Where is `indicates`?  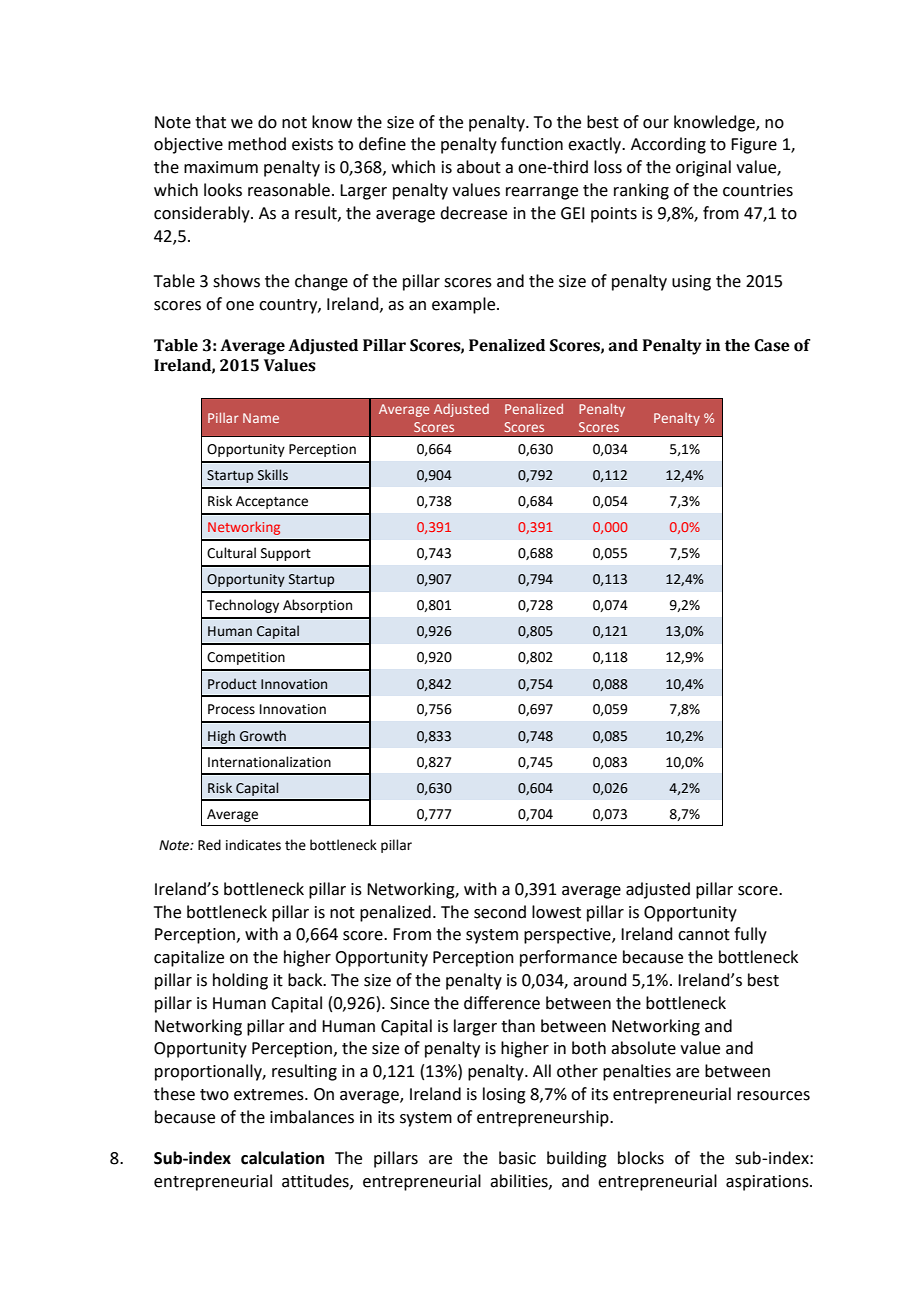
indicates is located at coordinates (253, 845).
